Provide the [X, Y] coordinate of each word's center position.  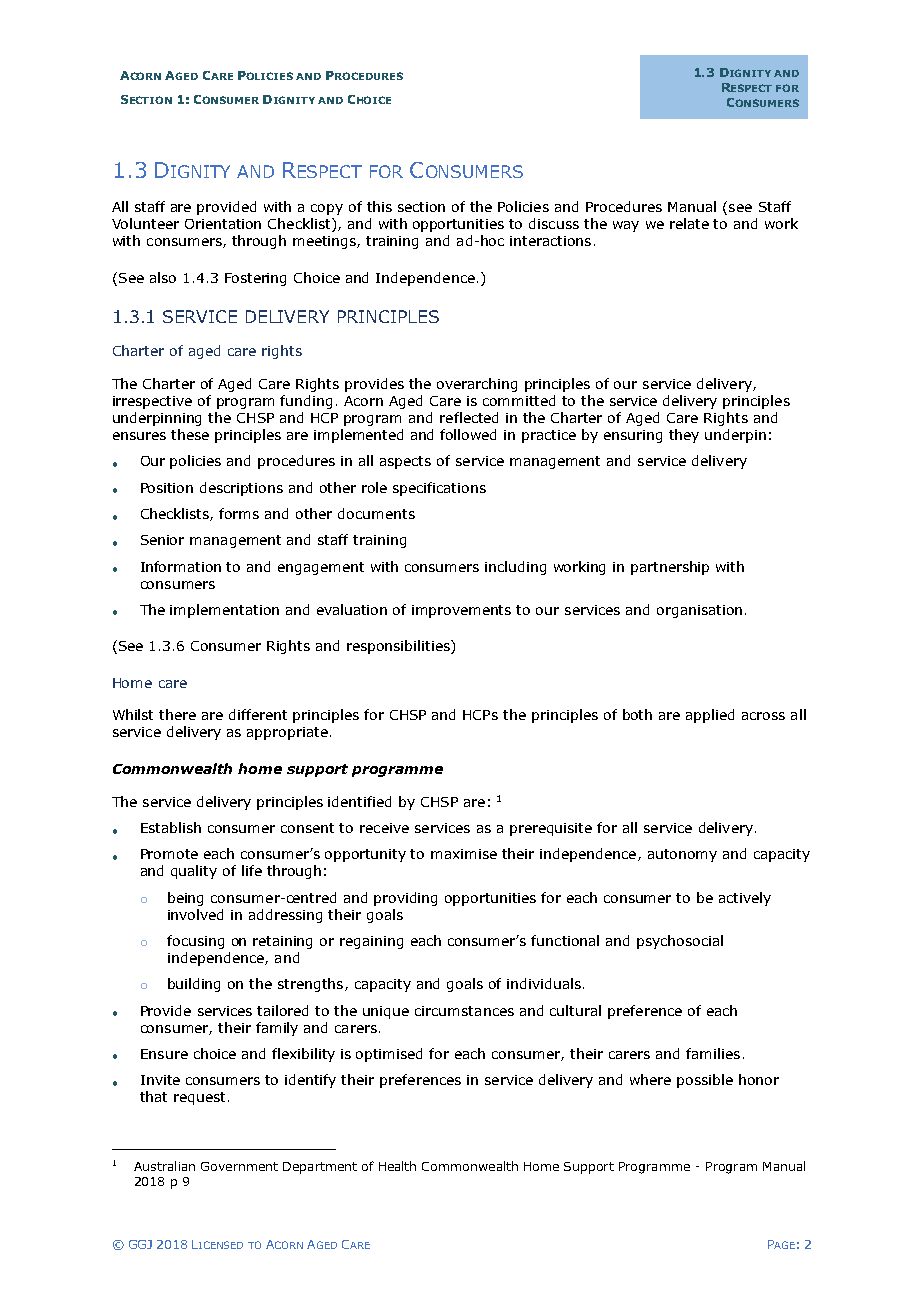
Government [239, 1166]
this [379, 206]
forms [239, 513]
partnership [670, 568]
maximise [464, 854]
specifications [439, 489]
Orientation [223, 224]
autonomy [682, 855]
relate [689, 223]
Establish [171, 827]
